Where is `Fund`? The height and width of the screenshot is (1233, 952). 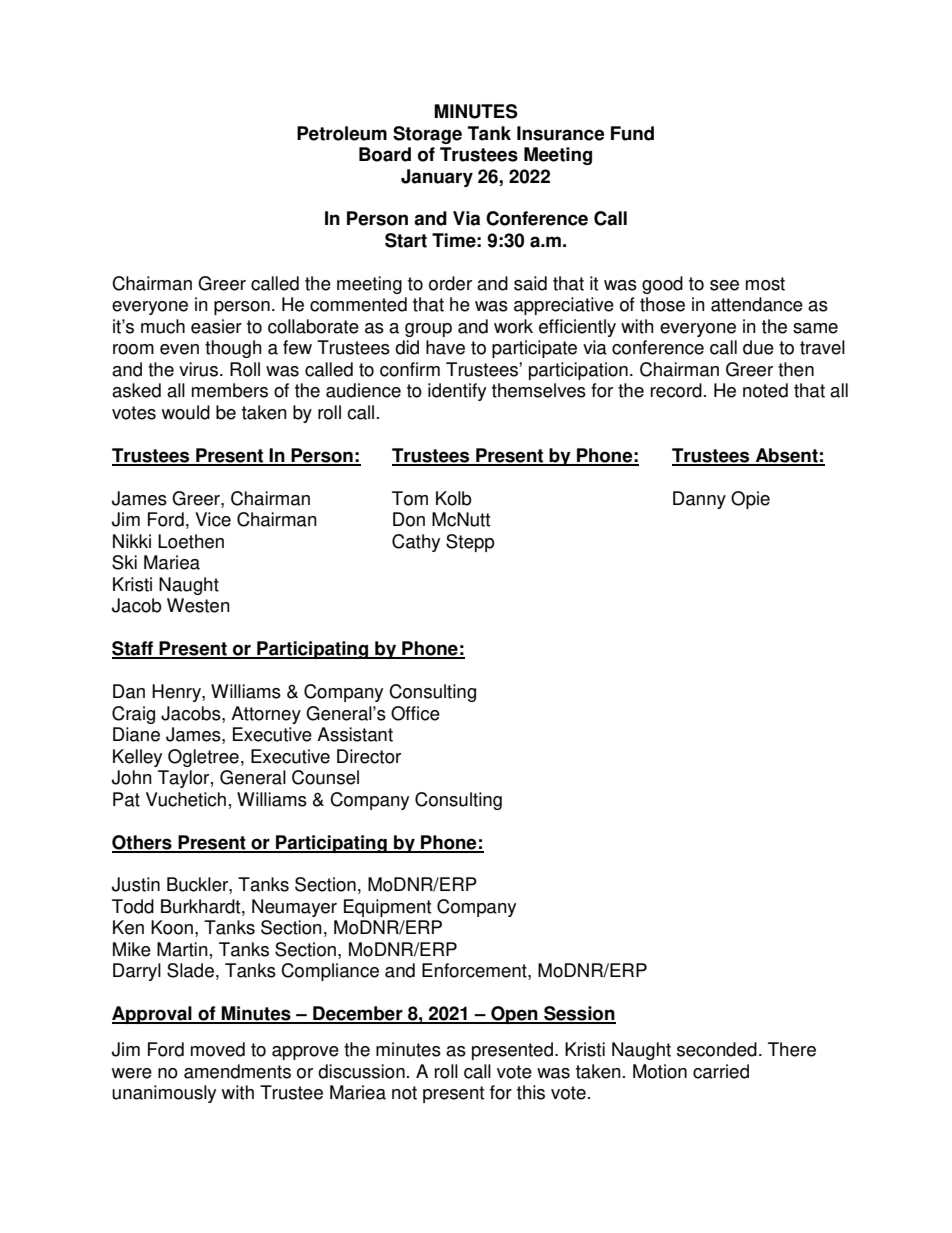
Fund is located at coordinates (632, 133).
